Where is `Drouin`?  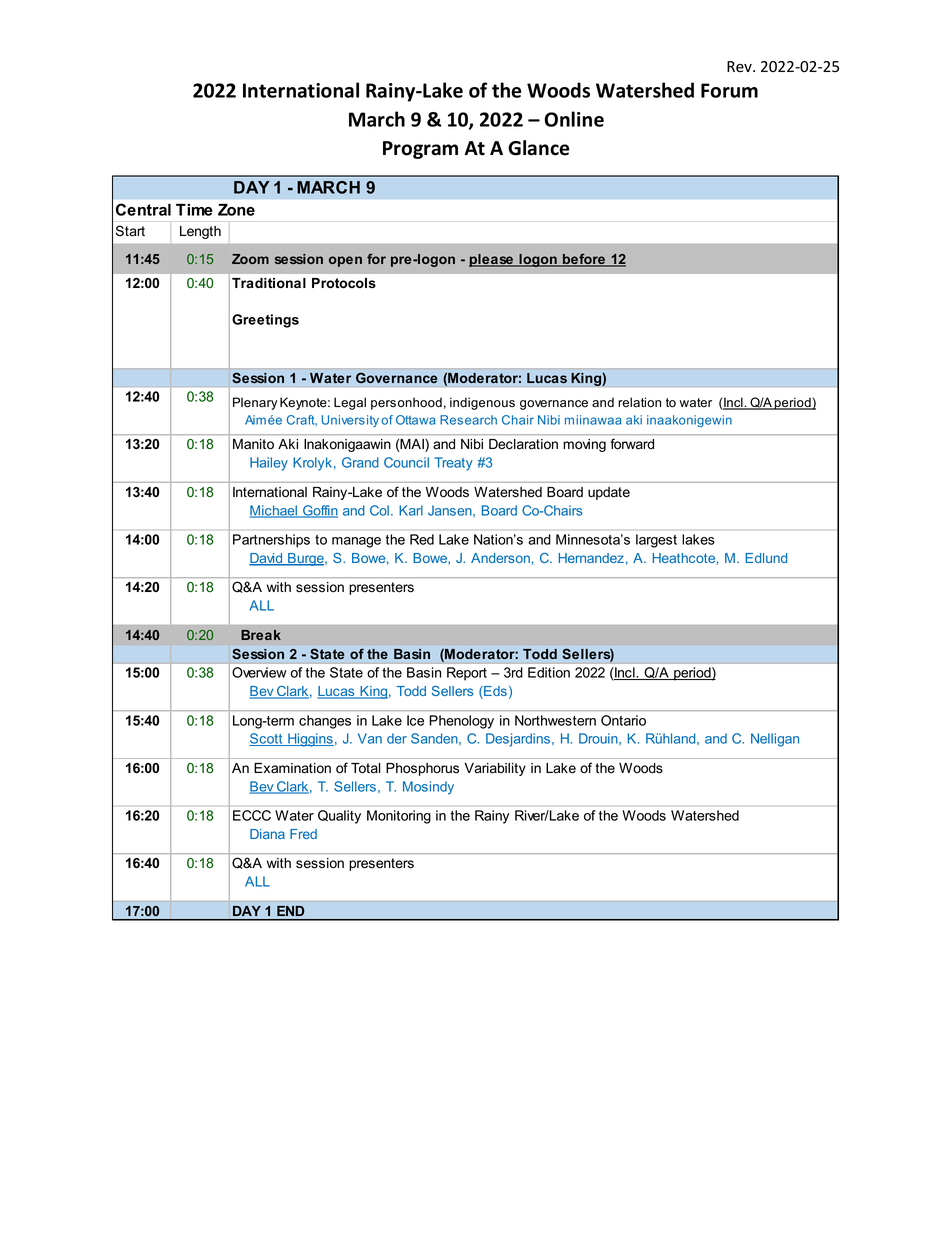 Drouin is located at coordinates (599, 738).
